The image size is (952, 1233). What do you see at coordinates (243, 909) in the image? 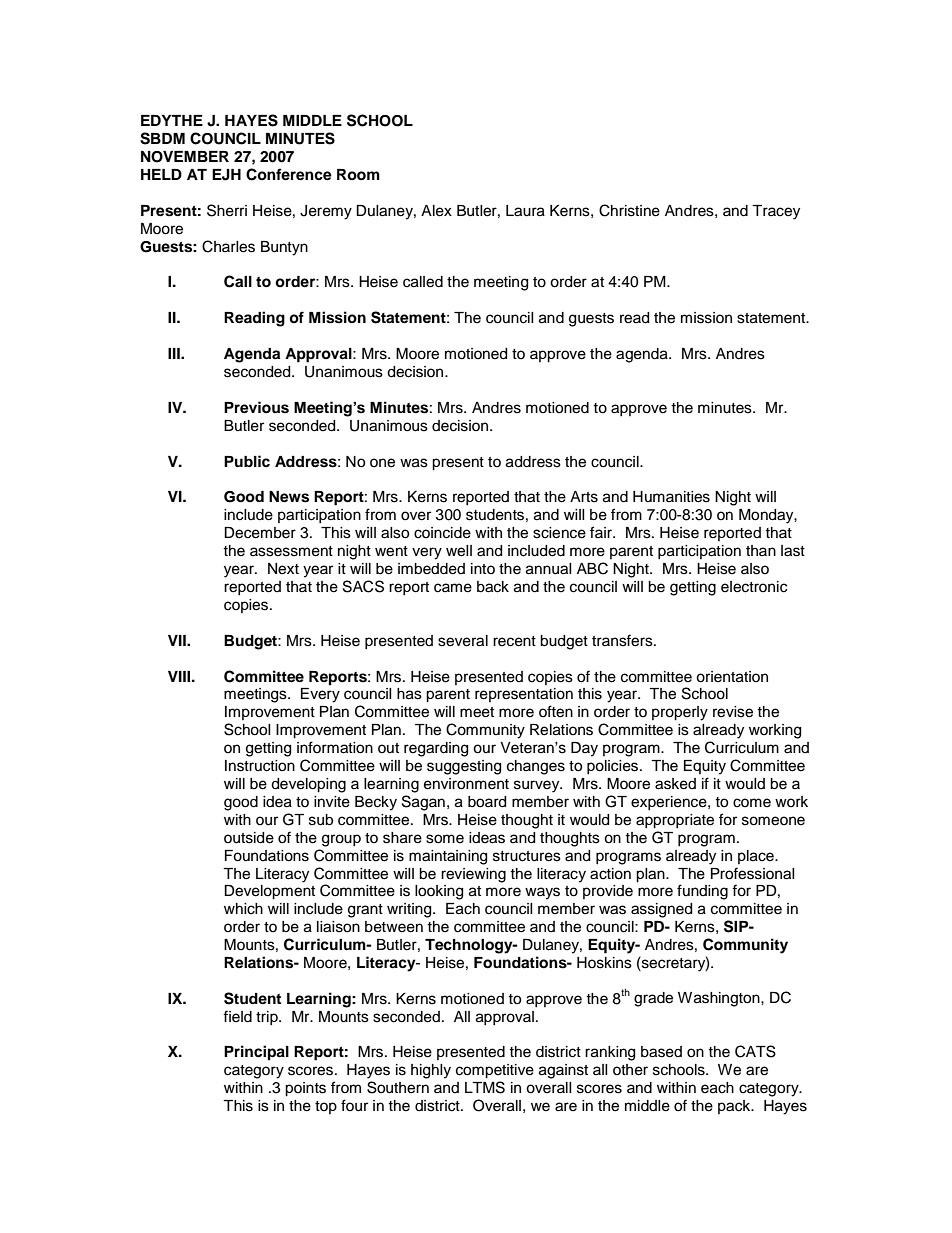
I see `which` at bounding box center [243, 909].
